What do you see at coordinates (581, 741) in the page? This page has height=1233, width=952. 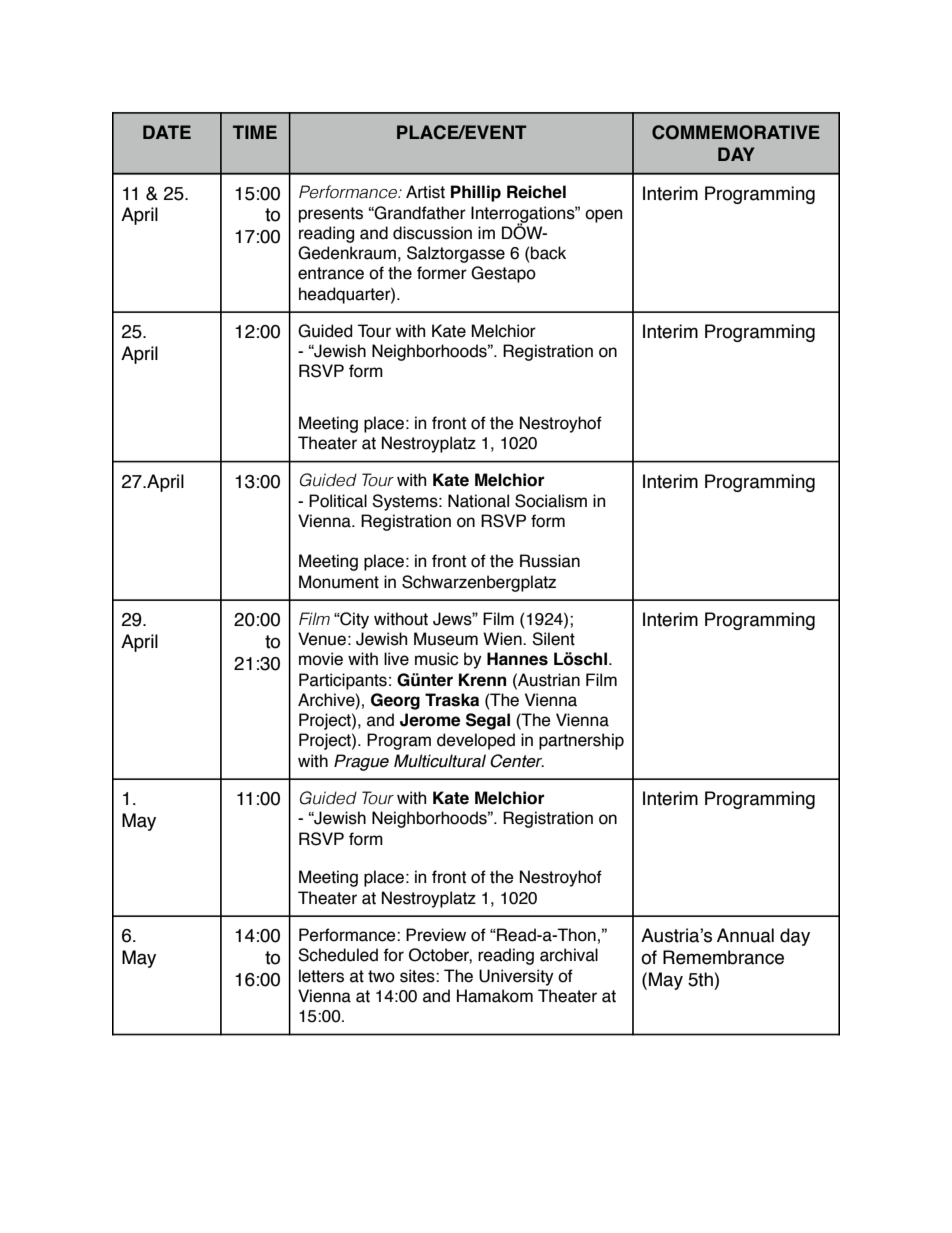 I see `partnership` at bounding box center [581, 741].
